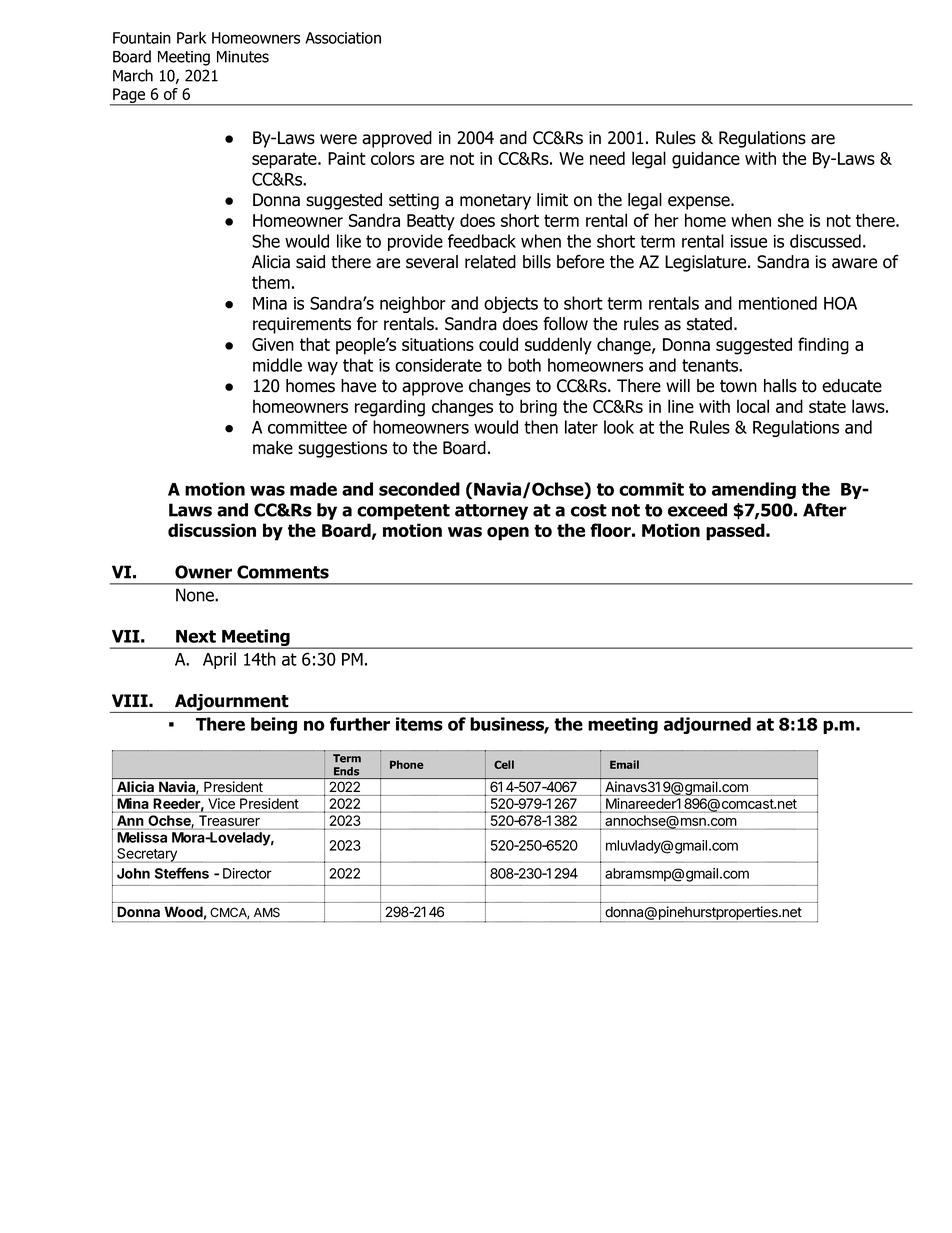 The image size is (952, 1233). Describe the element at coordinates (504, 764) in the screenshot. I see `Cell` at that location.
